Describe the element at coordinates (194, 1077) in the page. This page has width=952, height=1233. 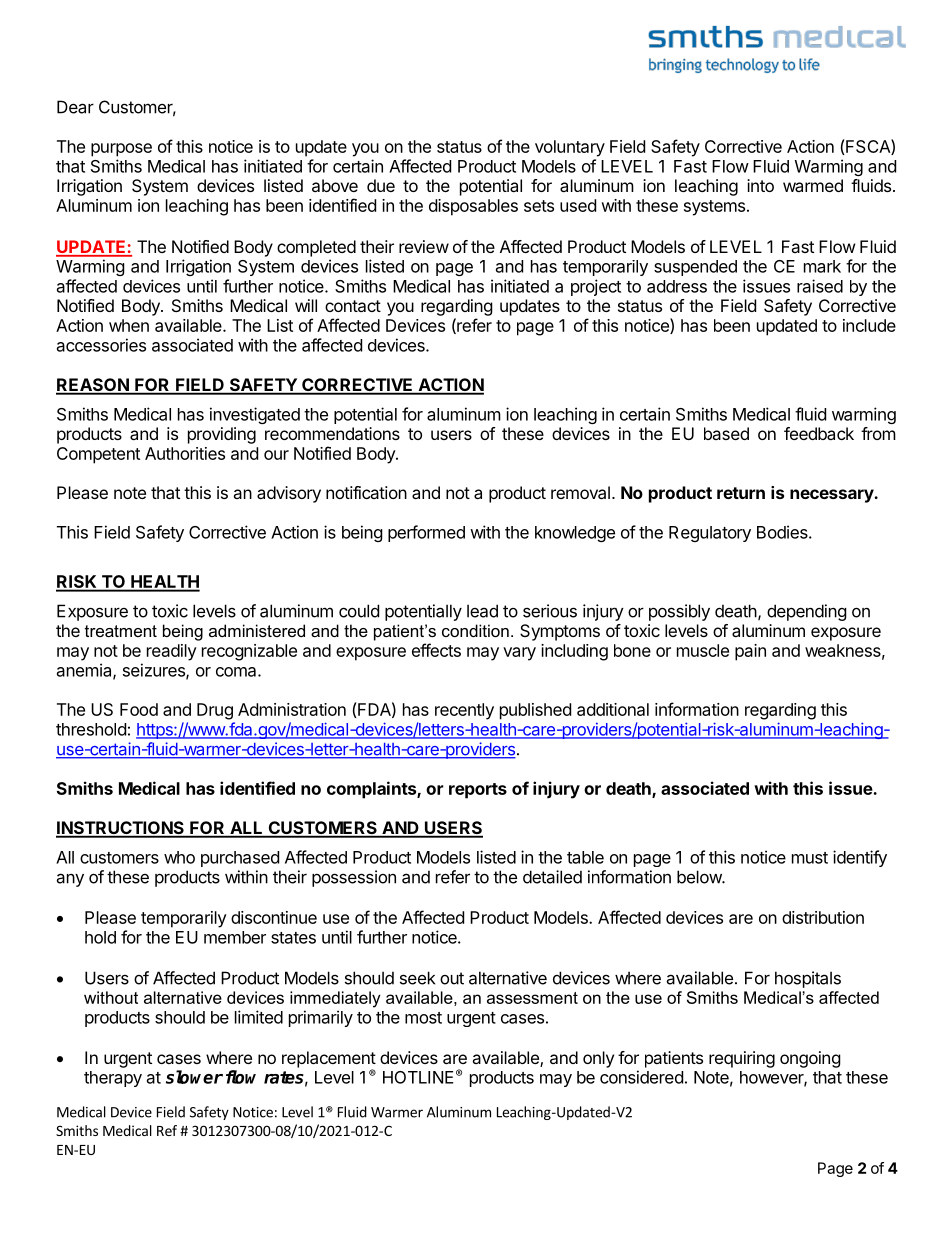
I see `slower` at that location.
